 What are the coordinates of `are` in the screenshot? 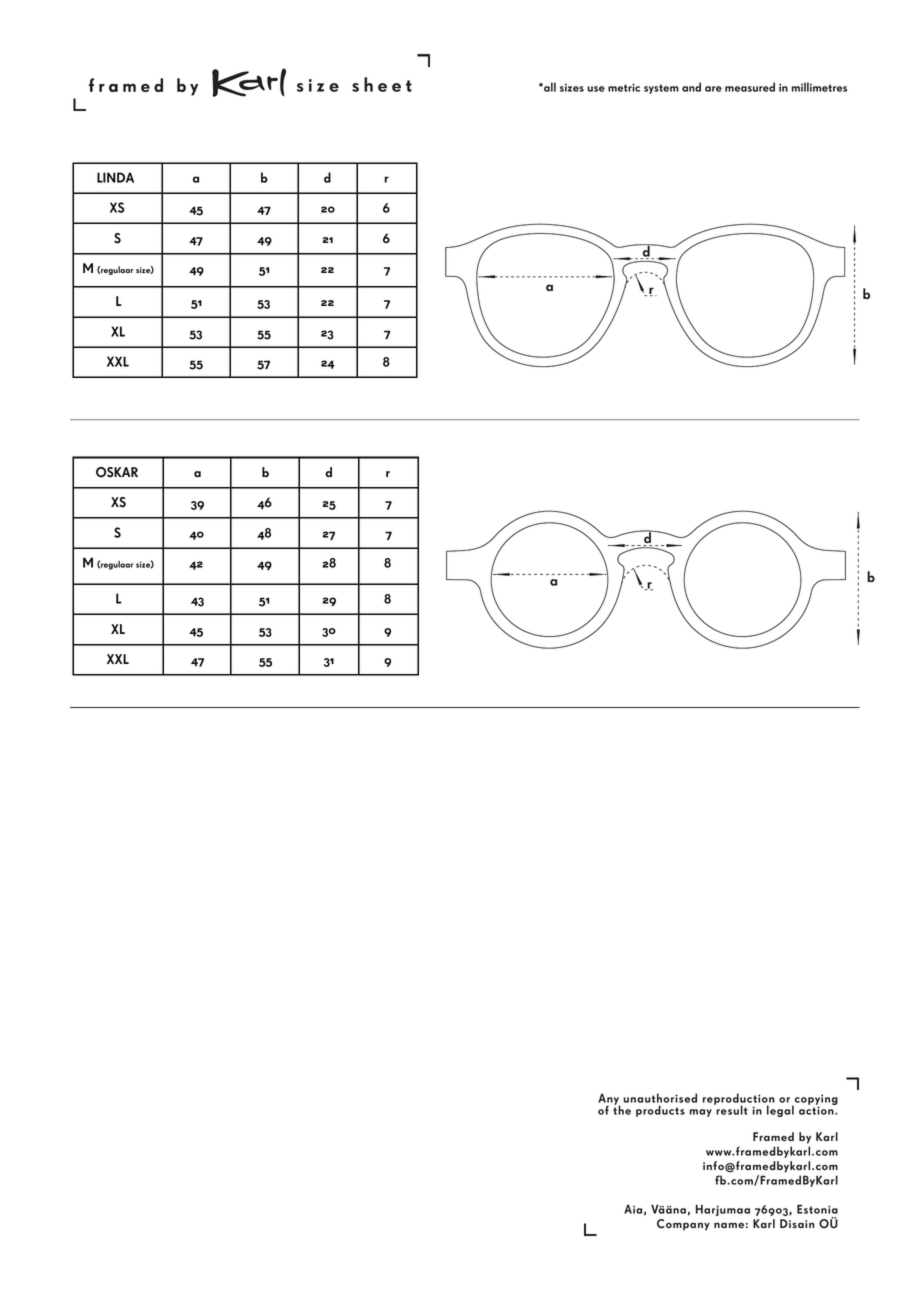 It's located at (713, 89).
